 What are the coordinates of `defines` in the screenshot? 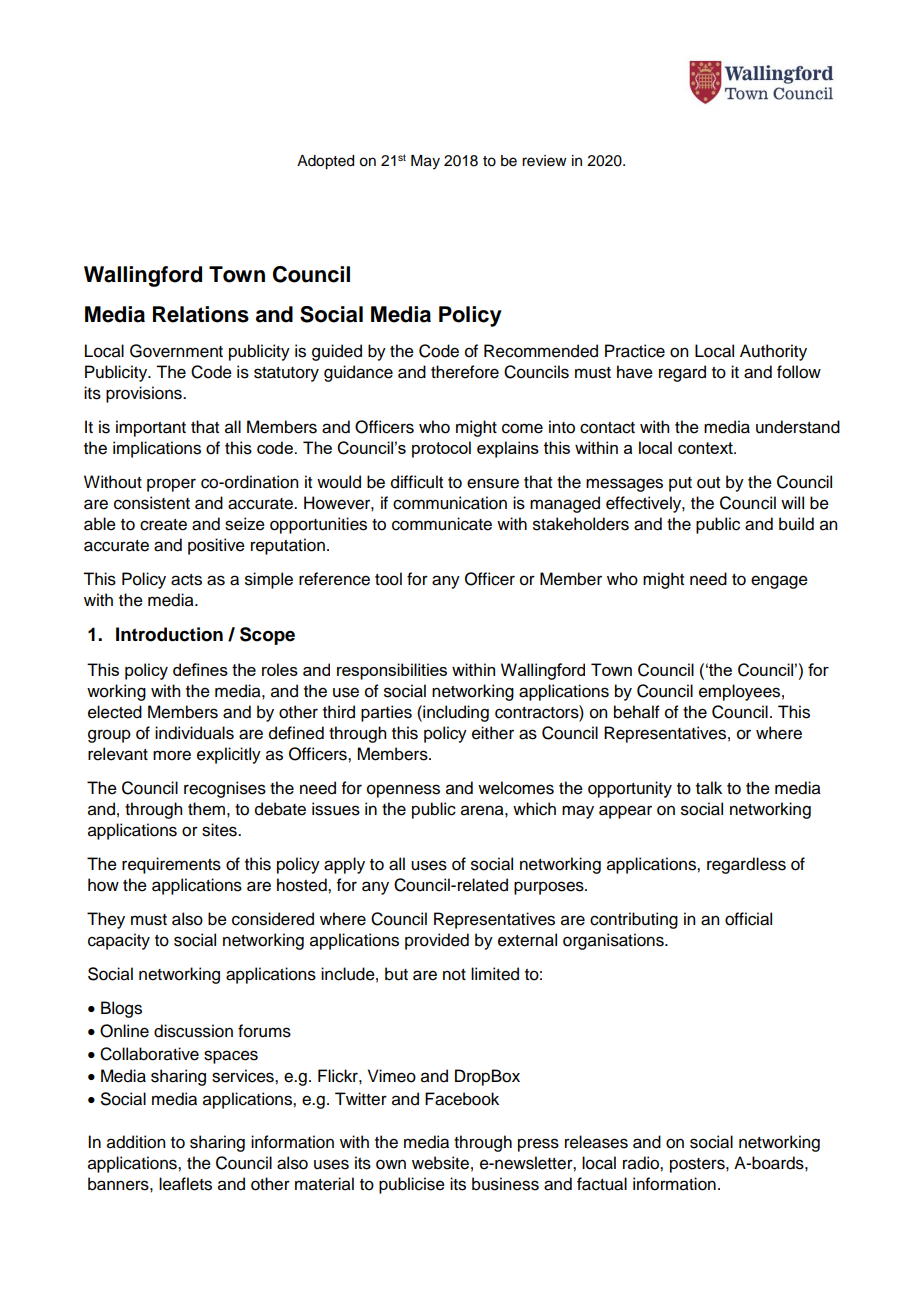 It's located at (200, 669).
